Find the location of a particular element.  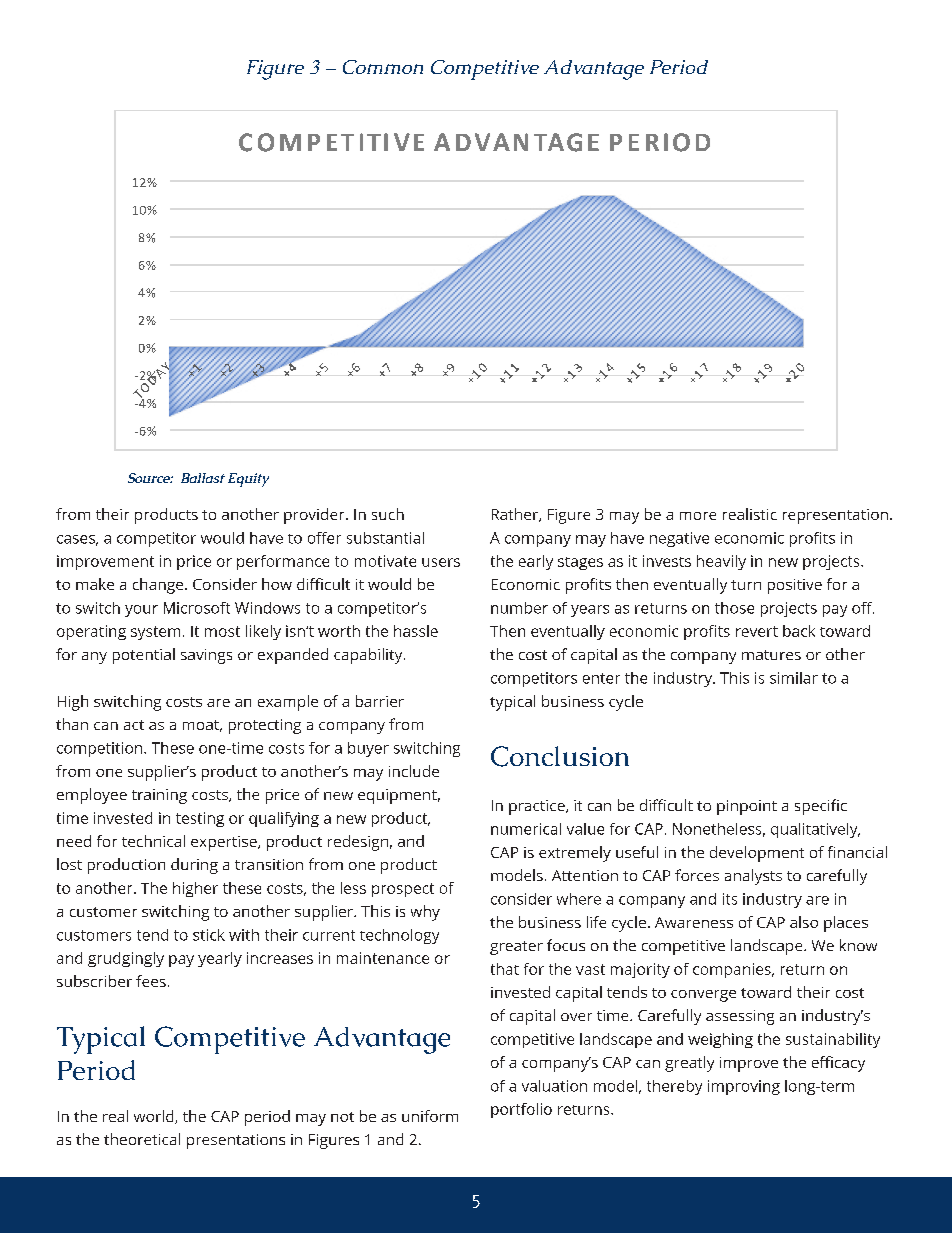

those is located at coordinates (734, 608).
